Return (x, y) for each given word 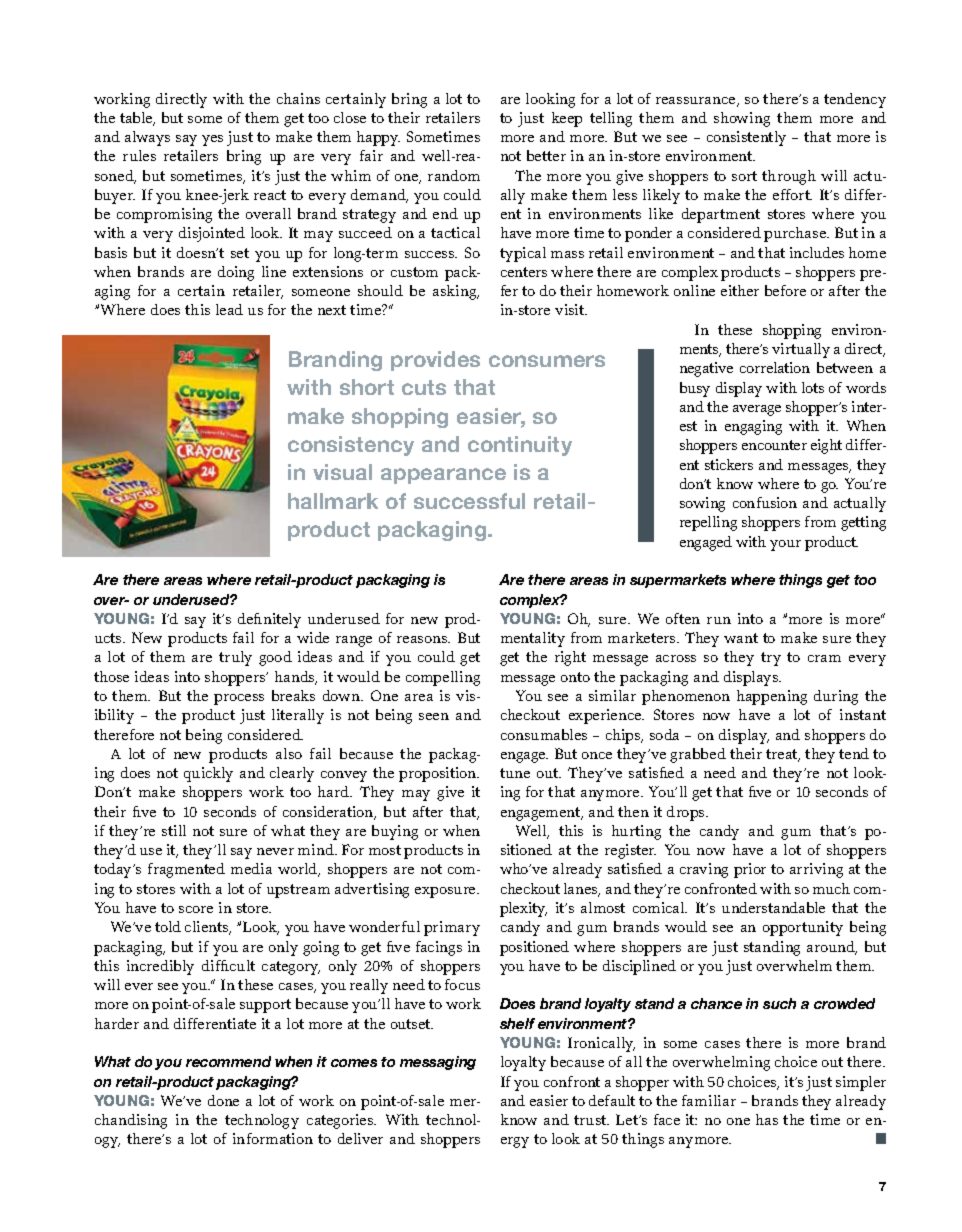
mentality (533, 639)
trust (591, 1120)
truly (235, 658)
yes (212, 140)
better (546, 155)
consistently (746, 138)
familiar (709, 1100)
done (223, 1100)
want (741, 638)
